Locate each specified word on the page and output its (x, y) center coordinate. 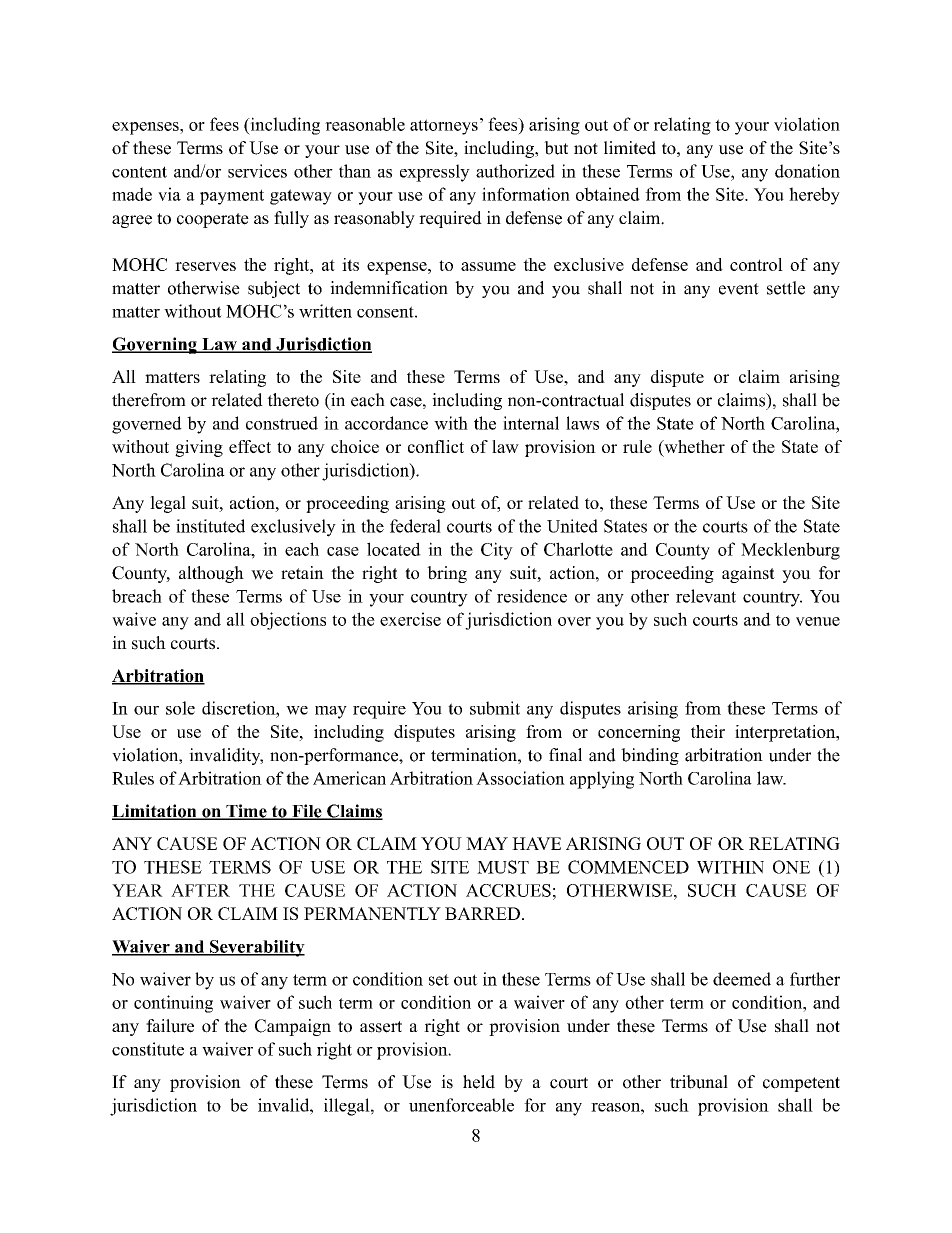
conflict (436, 446)
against (748, 574)
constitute (148, 1049)
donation (807, 171)
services (257, 171)
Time (246, 812)
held (479, 1082)
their (708, 731)
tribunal (699, 1082)
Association (520, 778)
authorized (515, 171)
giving (199, 448)
